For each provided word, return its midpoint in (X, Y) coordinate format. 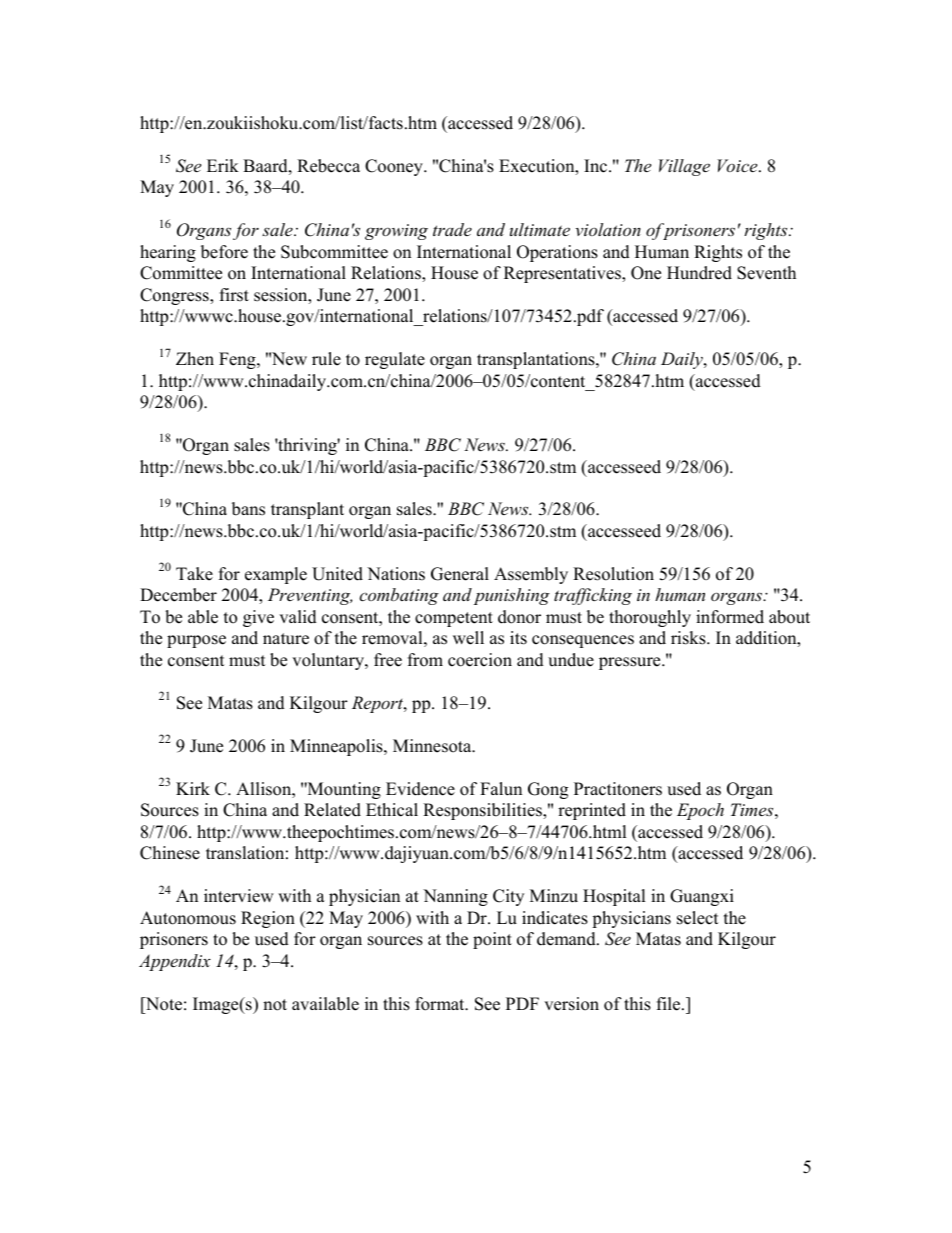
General (460, 574)
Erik (223, 165)
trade (452, 229)
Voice (738, 165)
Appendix (175, 962)
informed (730, 617)
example (276, 575)
